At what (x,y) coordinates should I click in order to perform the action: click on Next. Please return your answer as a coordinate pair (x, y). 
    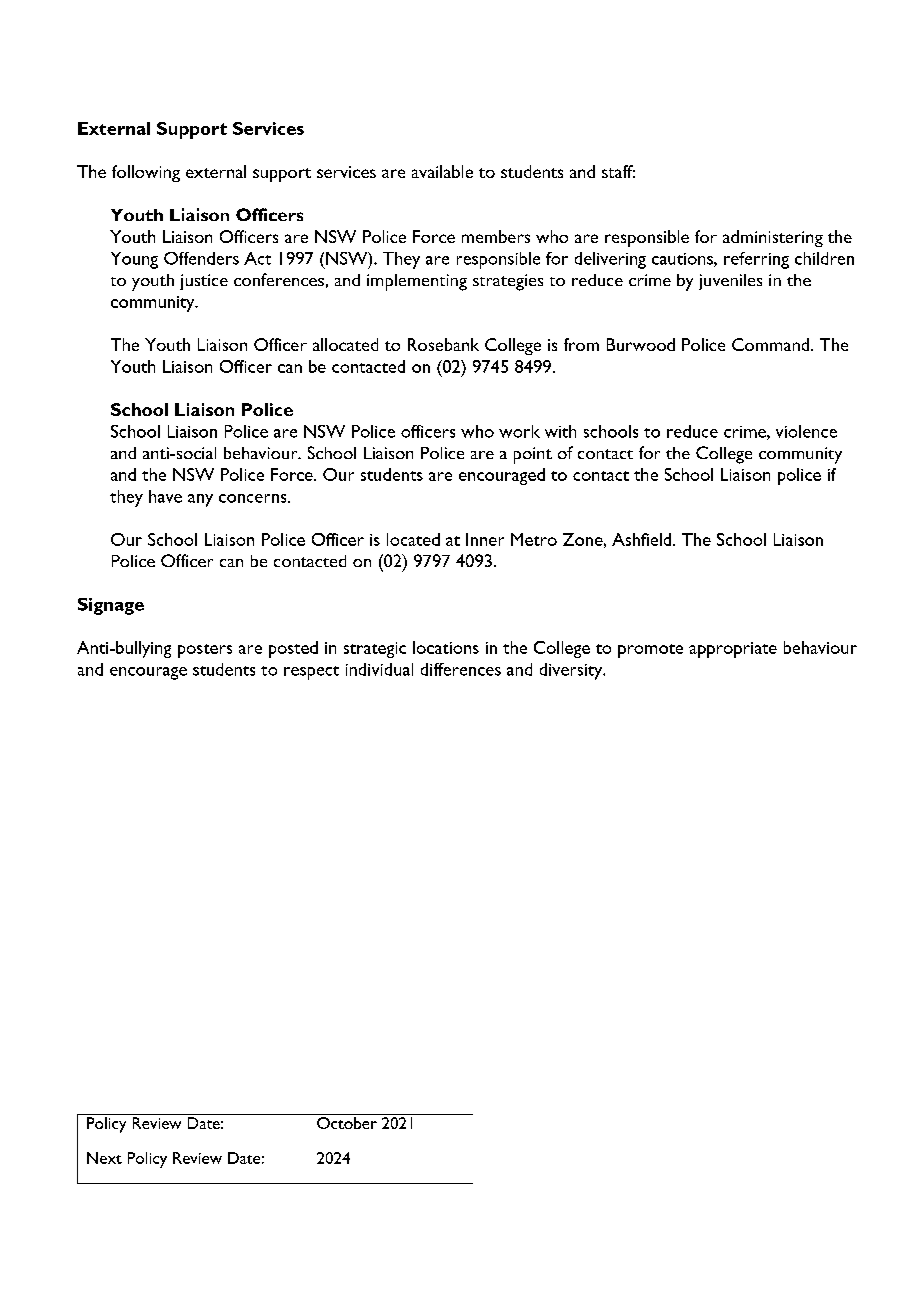
    Looking at the image, I should click on (104, 1158).
